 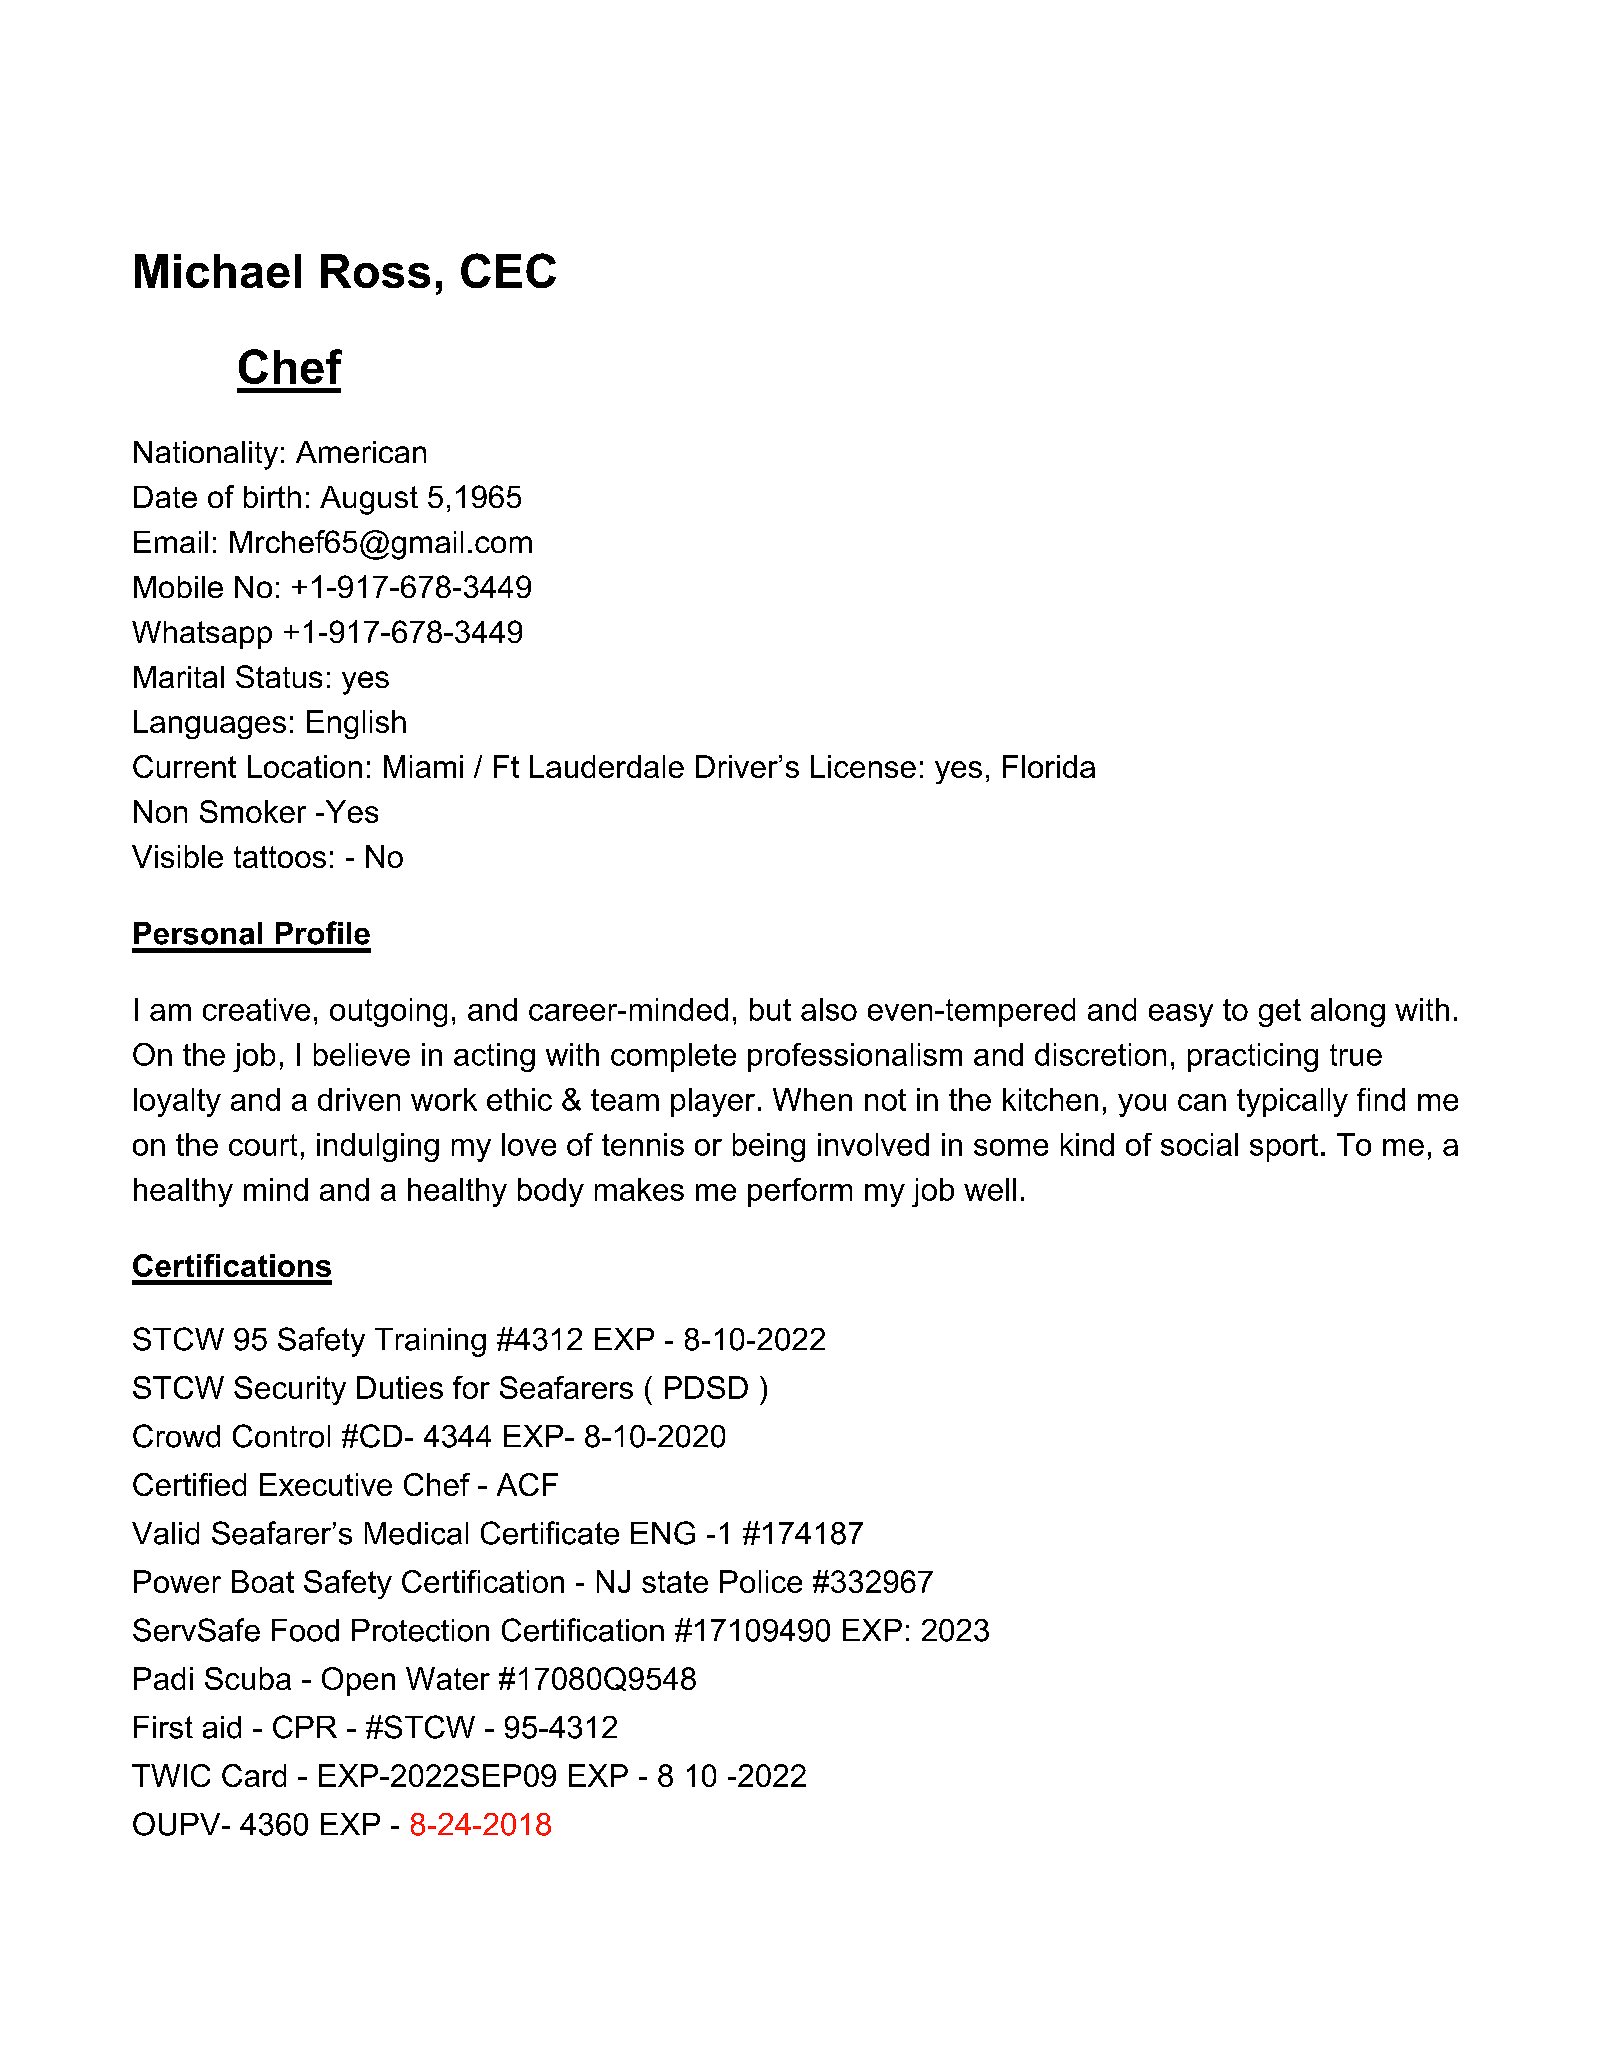 What do you see at coordinates (800, 1192) in the page?
I see `perform` at bounding box center [800, 1192].
